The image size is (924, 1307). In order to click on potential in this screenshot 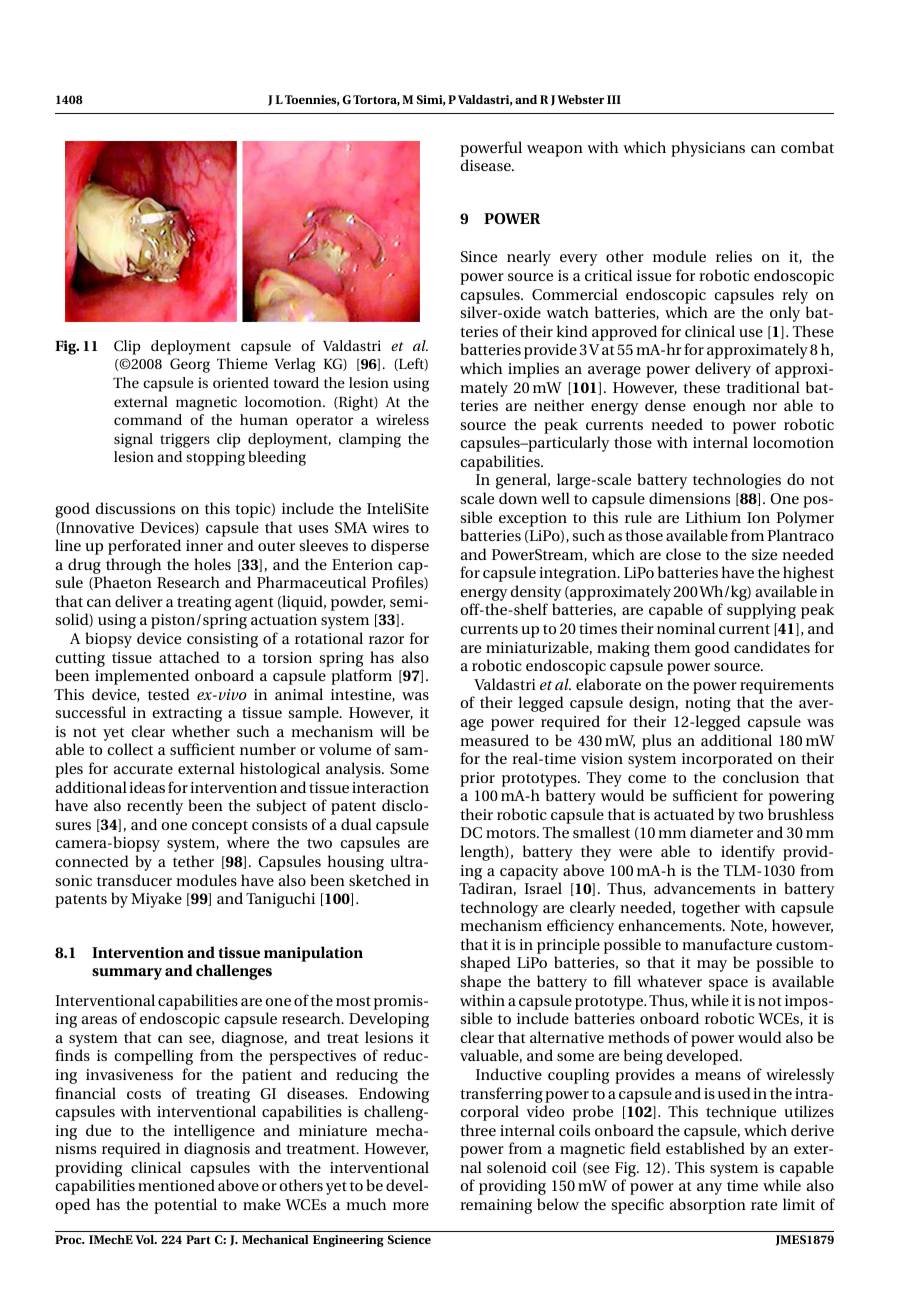, I will do `click(185, 1206)`.
